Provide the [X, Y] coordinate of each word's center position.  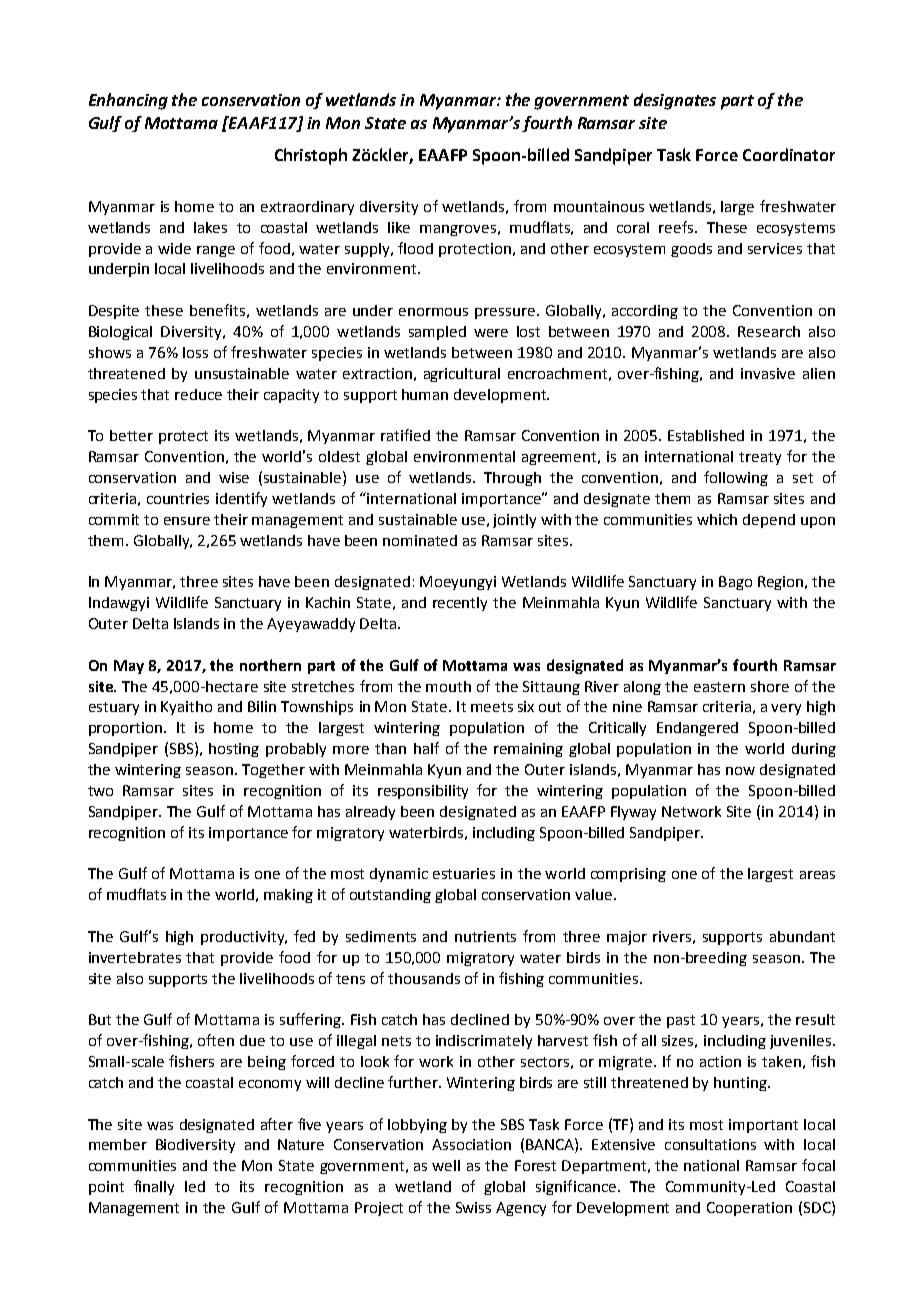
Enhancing [128, 101]
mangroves [458, 230]
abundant [802, 936]
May [129, 667]
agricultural [462, 375]
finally [154, 1187]
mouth [448, 686]
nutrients [485, 936]
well [446, 1165]
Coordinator [789, 154]
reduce [198, 394]
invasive [768, 373]
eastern [719, 687]
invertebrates [135, 957]
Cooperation [749, 1209]
